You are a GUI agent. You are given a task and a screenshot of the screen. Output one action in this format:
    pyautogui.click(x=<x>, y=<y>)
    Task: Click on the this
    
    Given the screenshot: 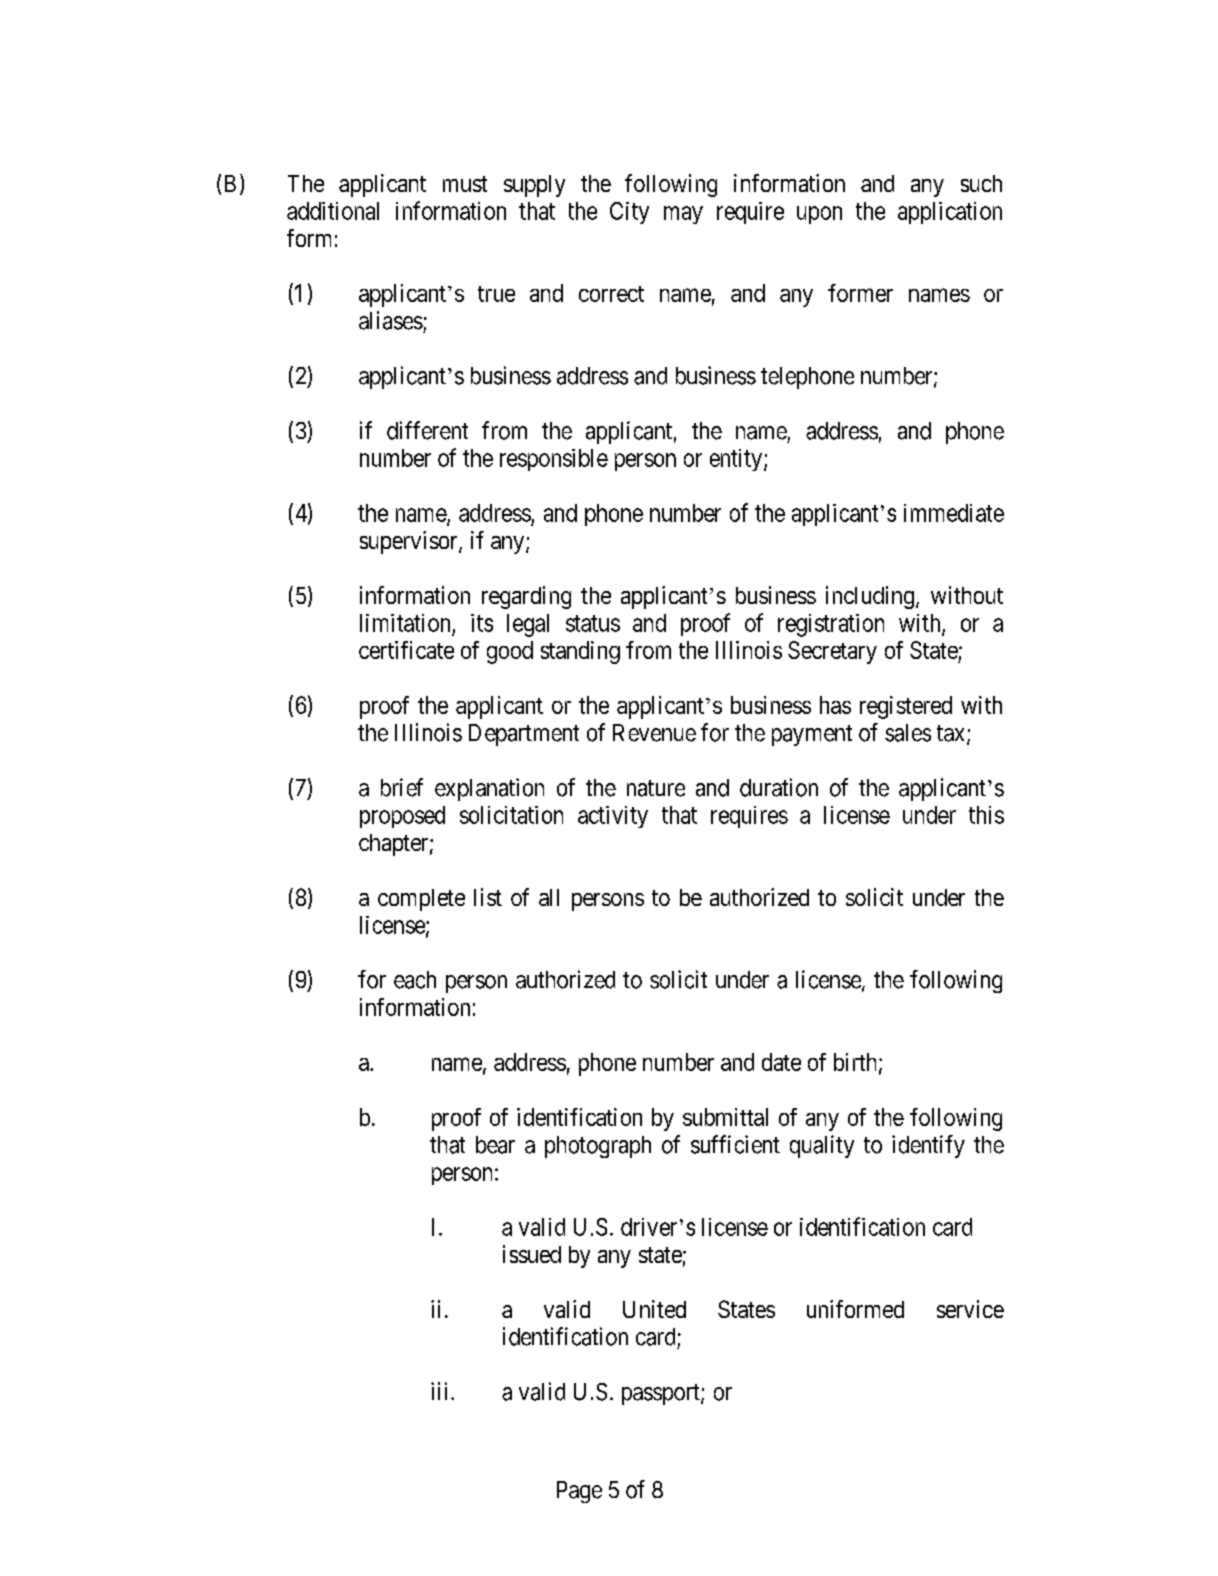 What is the action you would take?
    pyautogui.click(x=986, y=815)
